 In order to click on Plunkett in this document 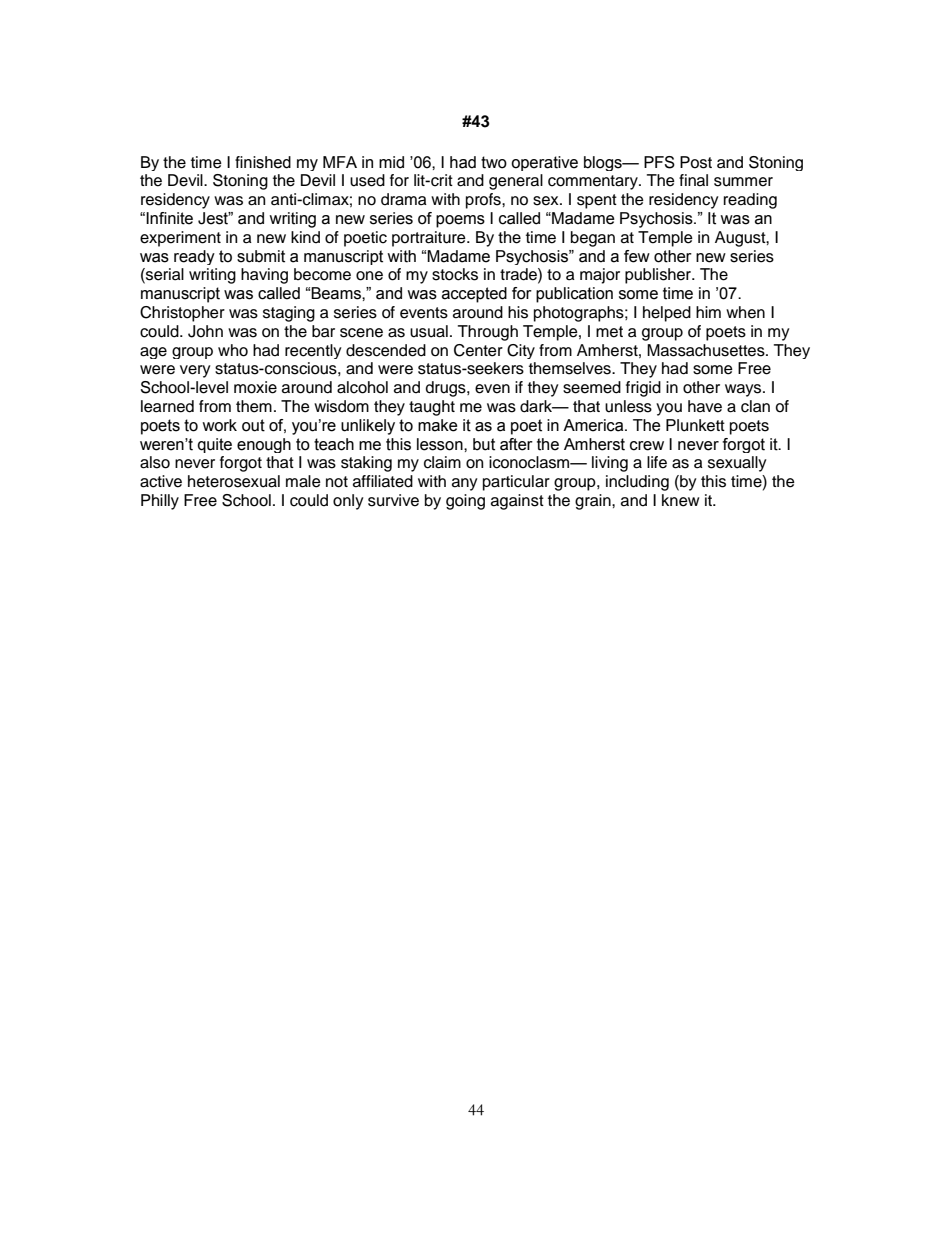, I will do `click(695, 425)`.
